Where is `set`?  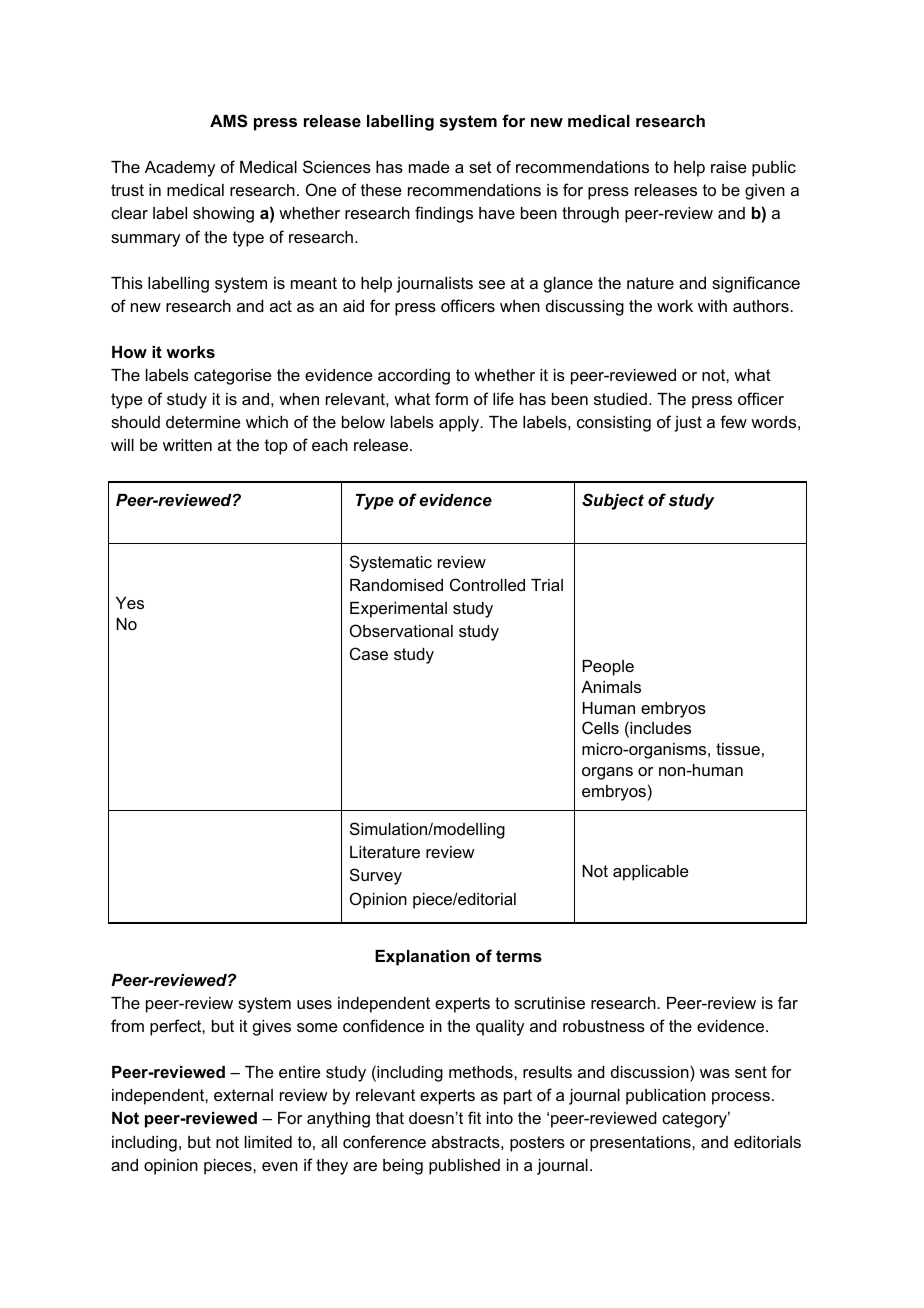 set is located at coordinates (480, 167).
